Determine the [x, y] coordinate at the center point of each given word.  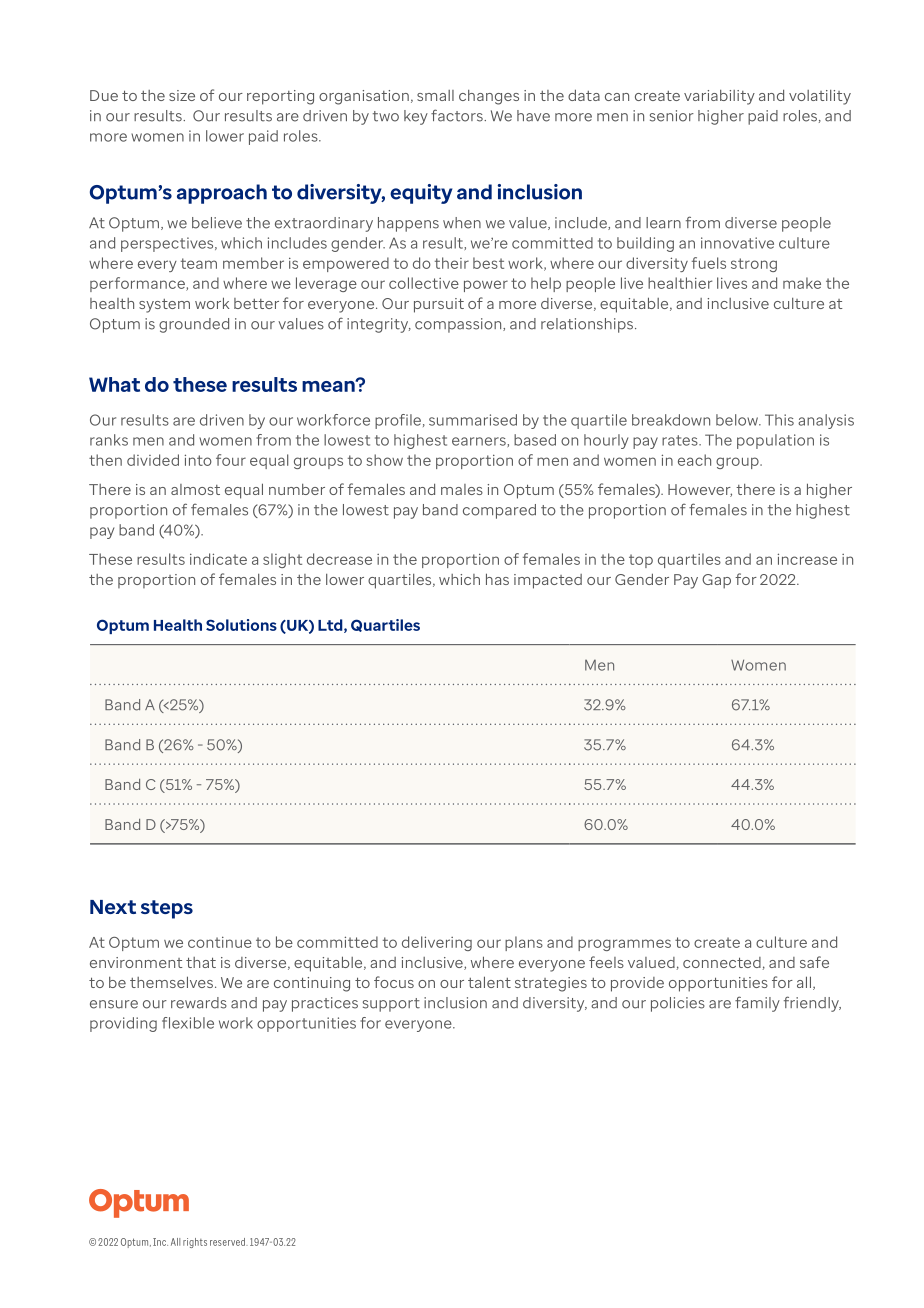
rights [195, 1243]
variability [719, 97]
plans [524, 943]
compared [499, 511]
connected [723, 963]
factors [458, 115]
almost [195, 489]
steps [167, 909]
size [182, 95]
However [700, 490]
